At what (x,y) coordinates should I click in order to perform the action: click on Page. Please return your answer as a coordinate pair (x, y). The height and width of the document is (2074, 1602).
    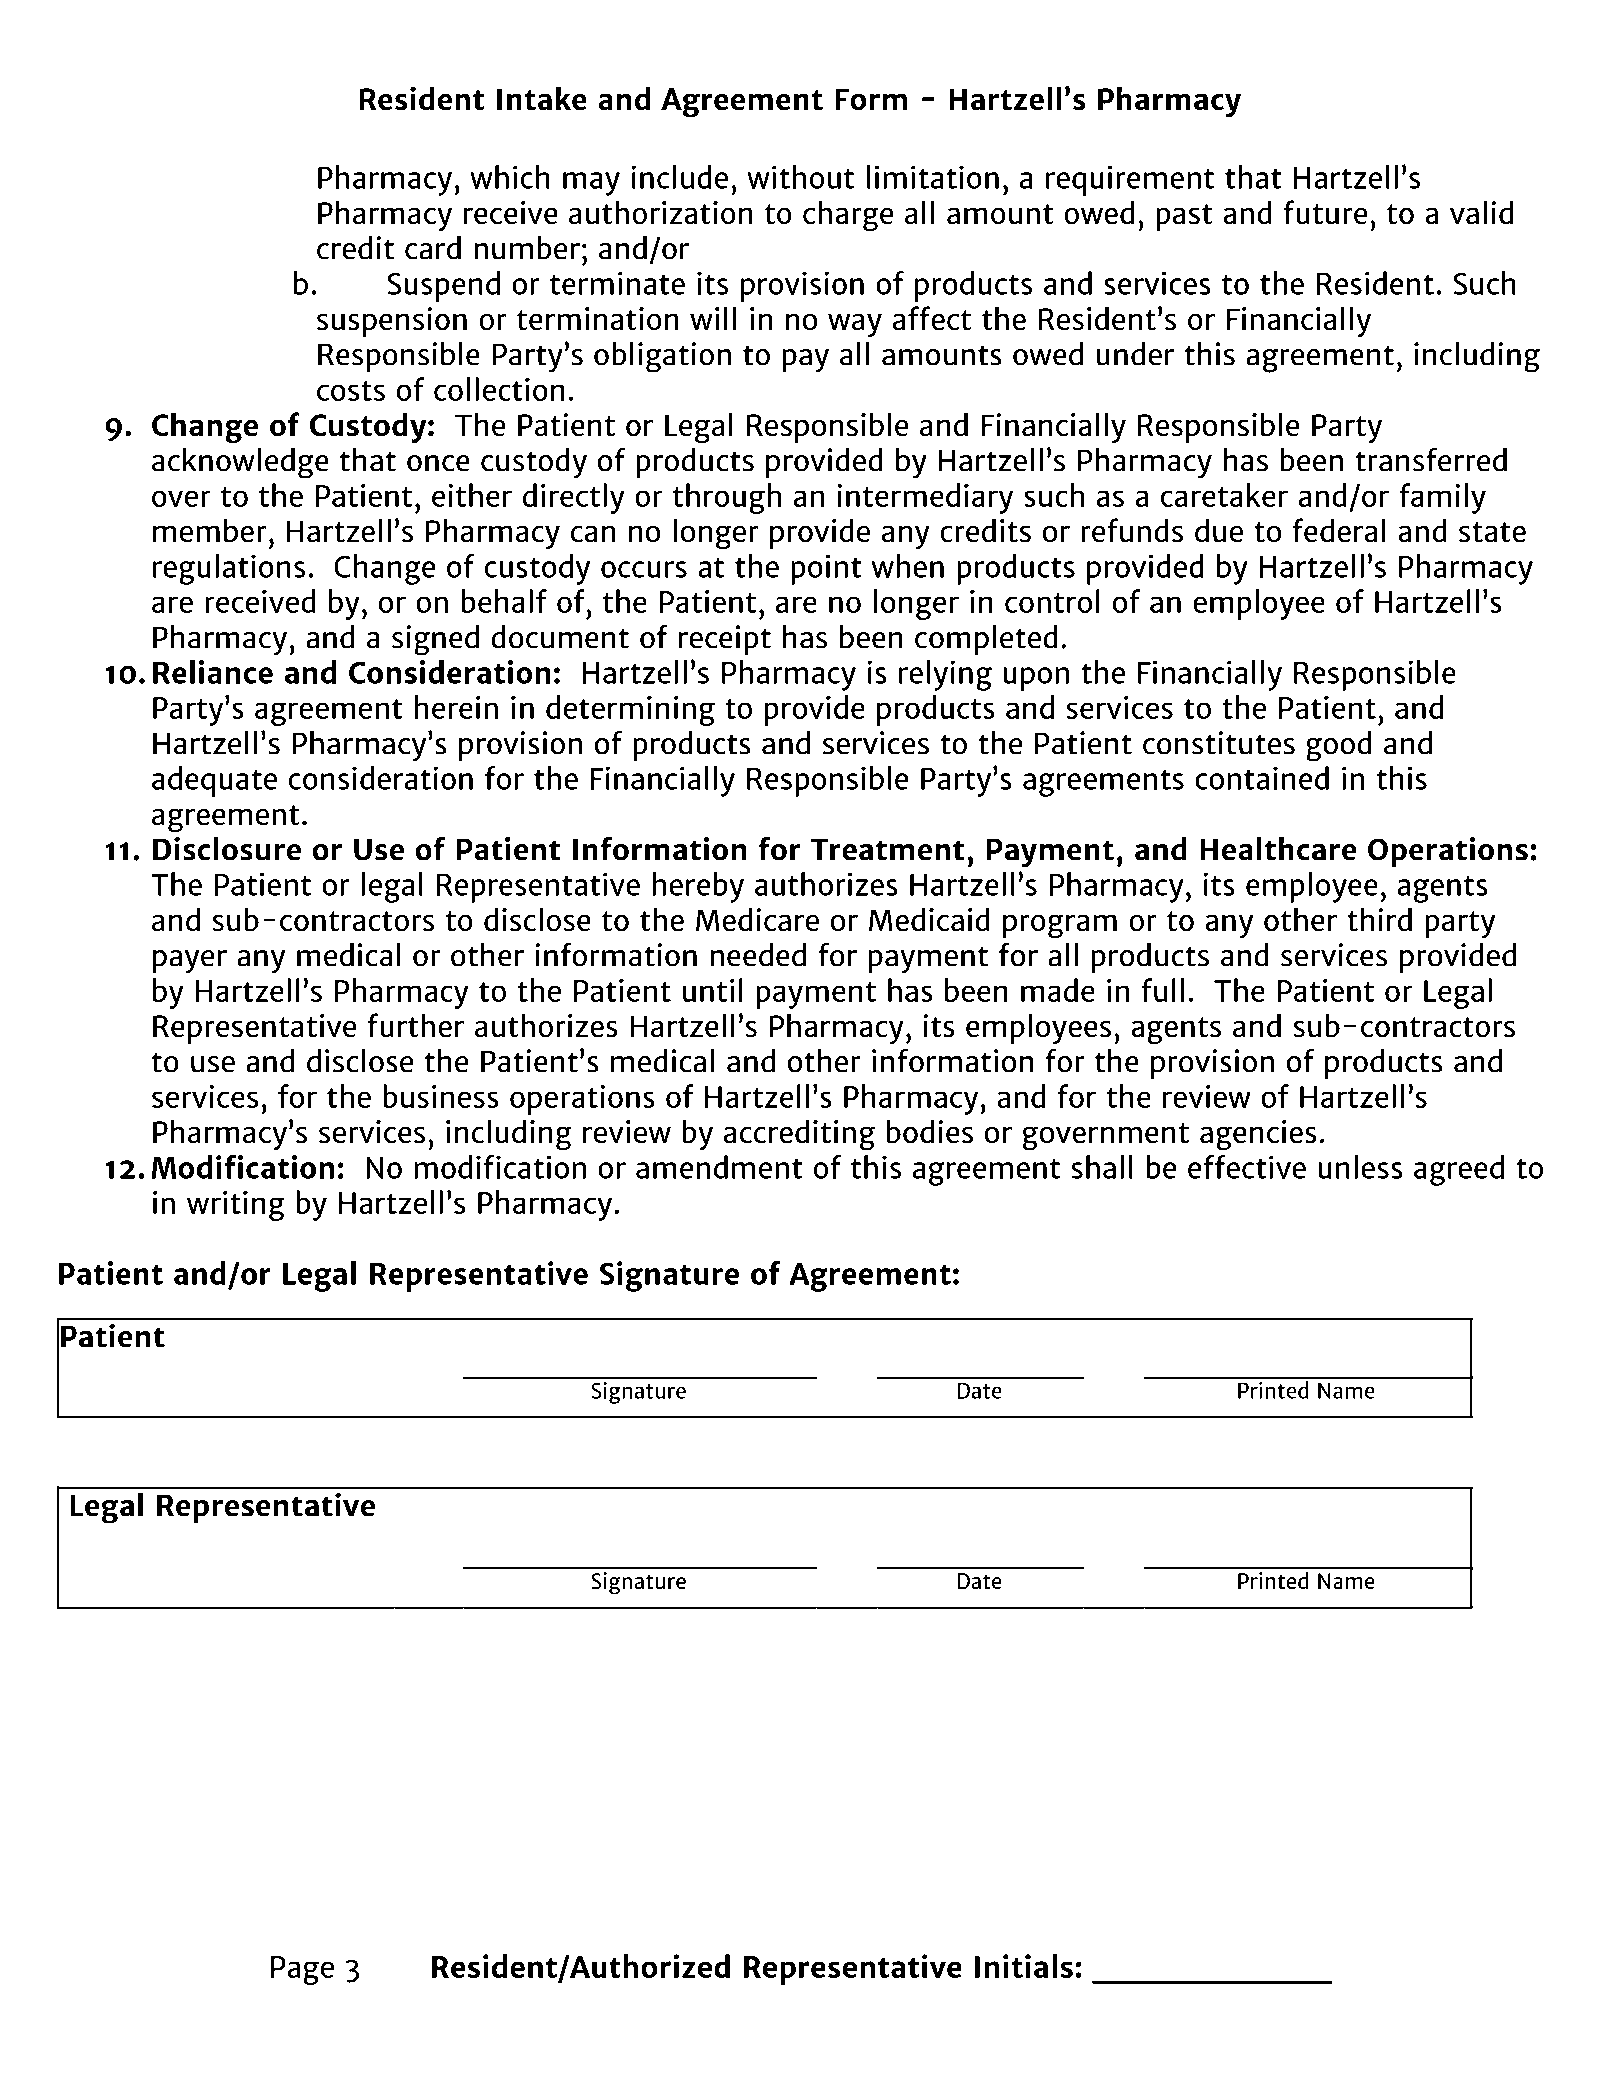
    Looking at the image, I should click on (302, 1970).
